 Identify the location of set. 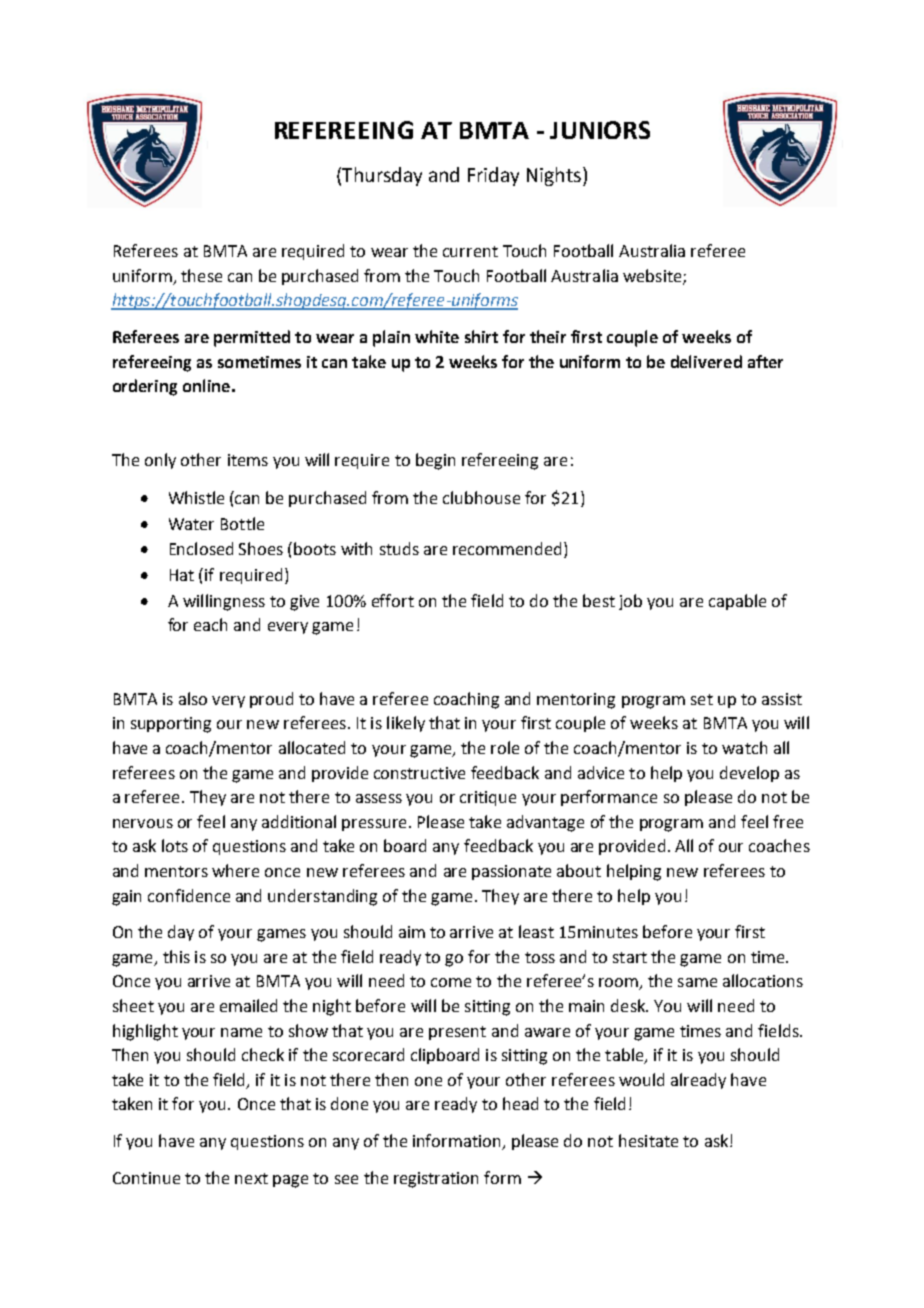
(702, 699).
